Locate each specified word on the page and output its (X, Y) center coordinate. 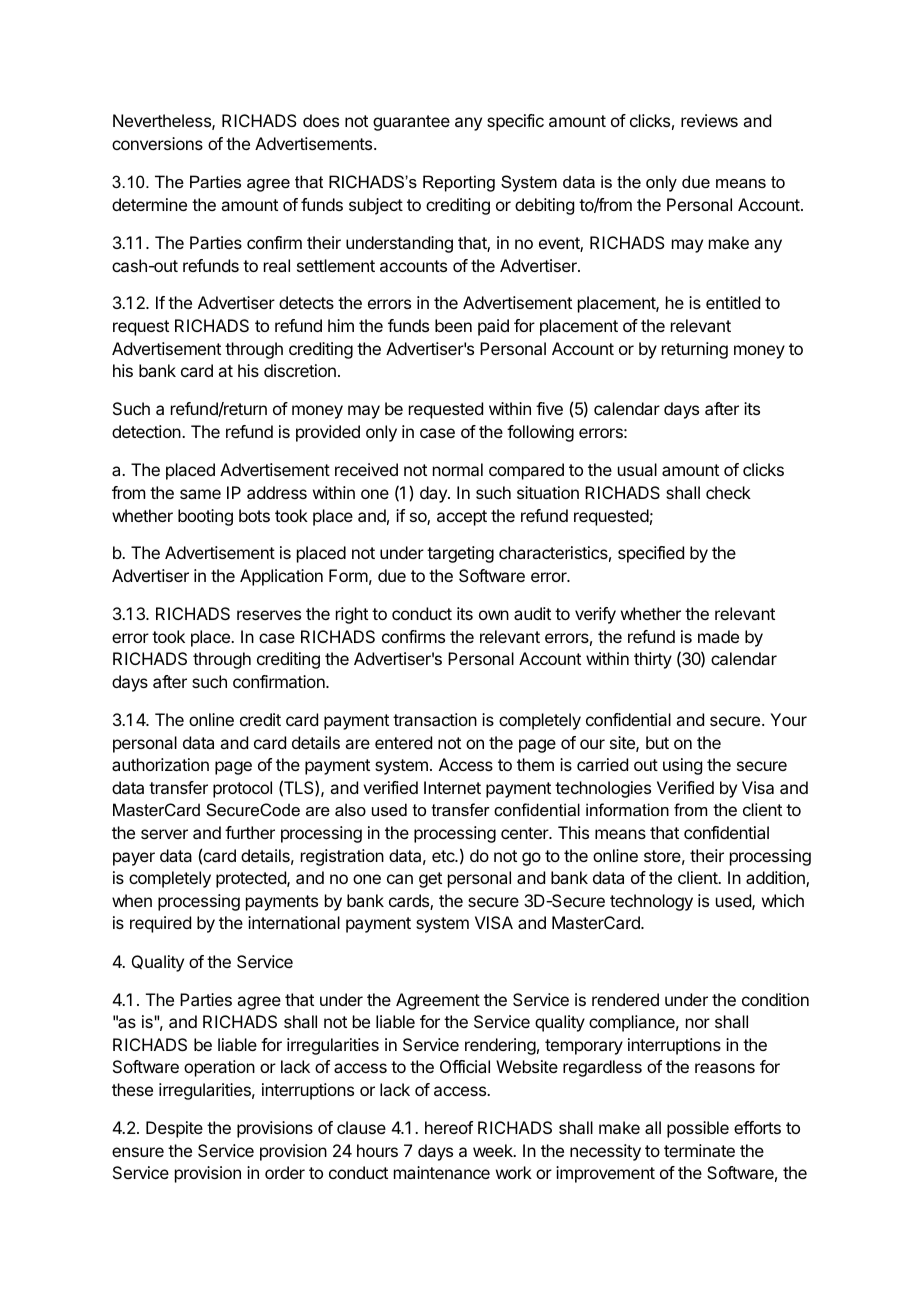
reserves (269, 615)
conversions (157, 143)
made (718, 636)
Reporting (459, 183)
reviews (709, 120)
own (494, 615)
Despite (174, 1129)
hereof (449, 1127)
